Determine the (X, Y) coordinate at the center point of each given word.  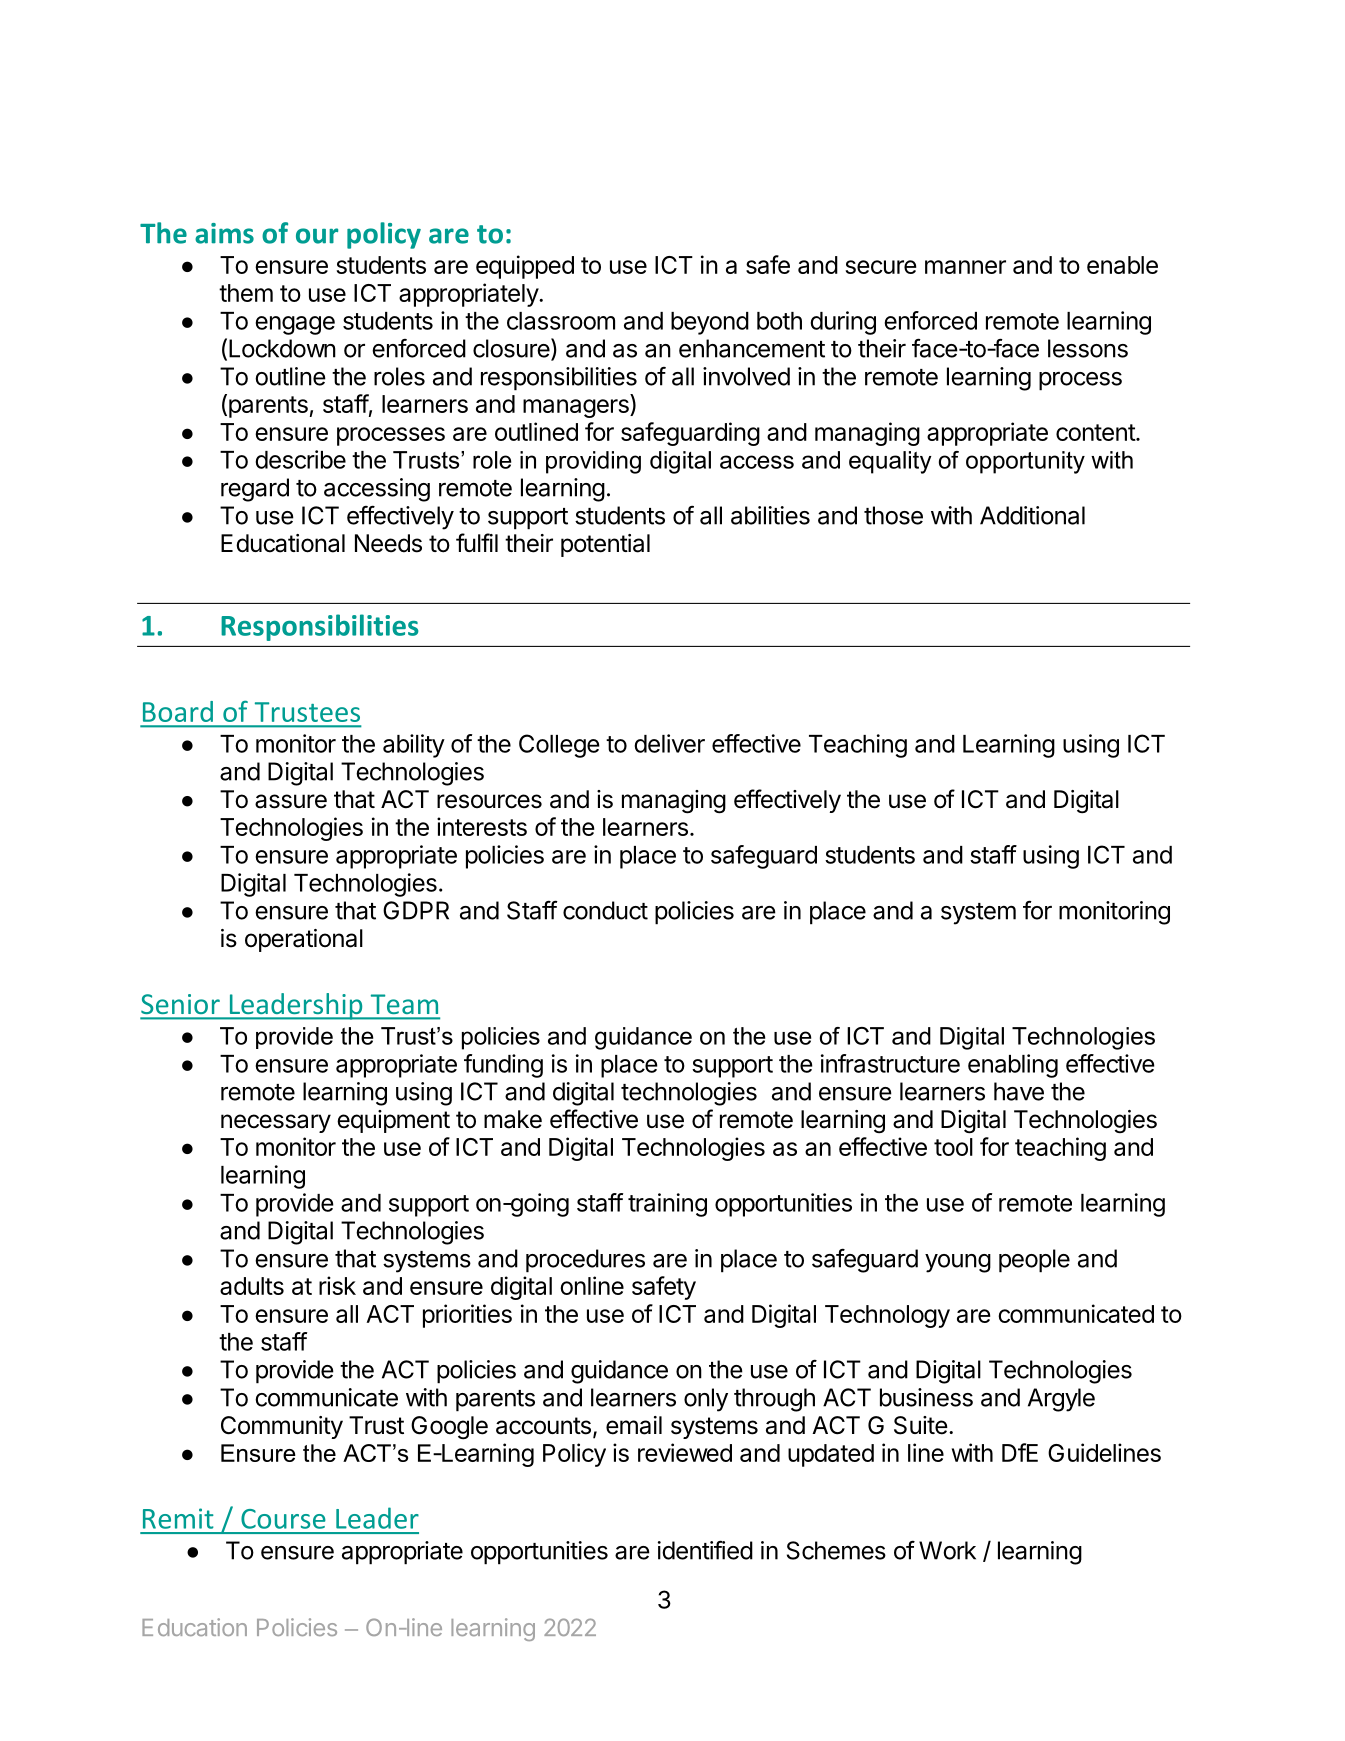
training (667, 1205)
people (1034, 1261)
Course (283, 1519)
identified (705, 1550)
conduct (605, 910)
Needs (388, 543)
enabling (1013, 1066)
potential (605, 545)
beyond (710, 323)
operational (304, 940)
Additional (1032, 515)
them (246, 293)
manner (965, 267)
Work (947, 1550)
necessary (276, 1123)
